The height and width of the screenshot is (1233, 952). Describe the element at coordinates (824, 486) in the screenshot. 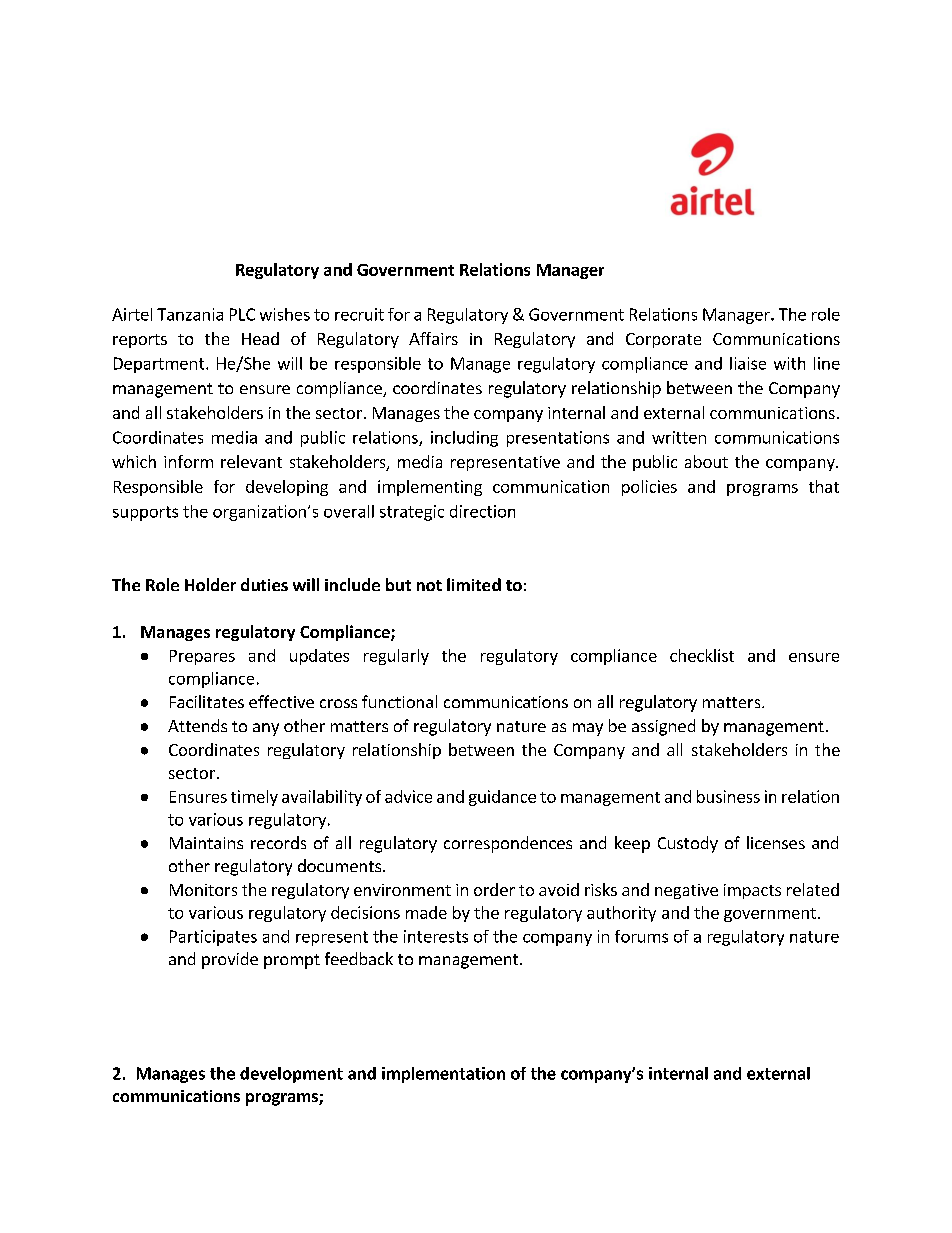

I see `that` at that location.
